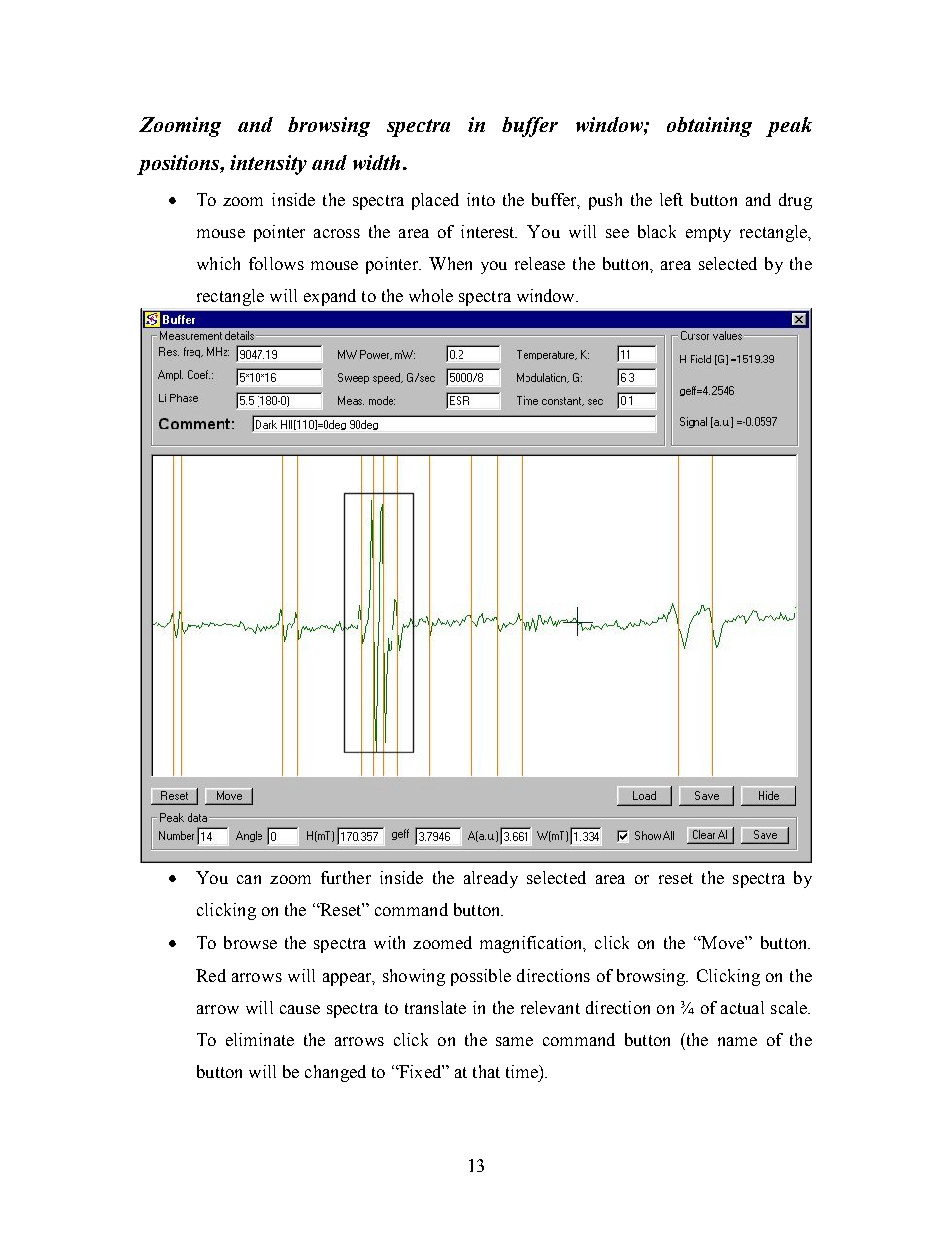 This screenshot has width=952, height=1233. What do you see at coordinates (532, 944) in the screenshot?
I see `magnification` at bounding box center [532, 944].
